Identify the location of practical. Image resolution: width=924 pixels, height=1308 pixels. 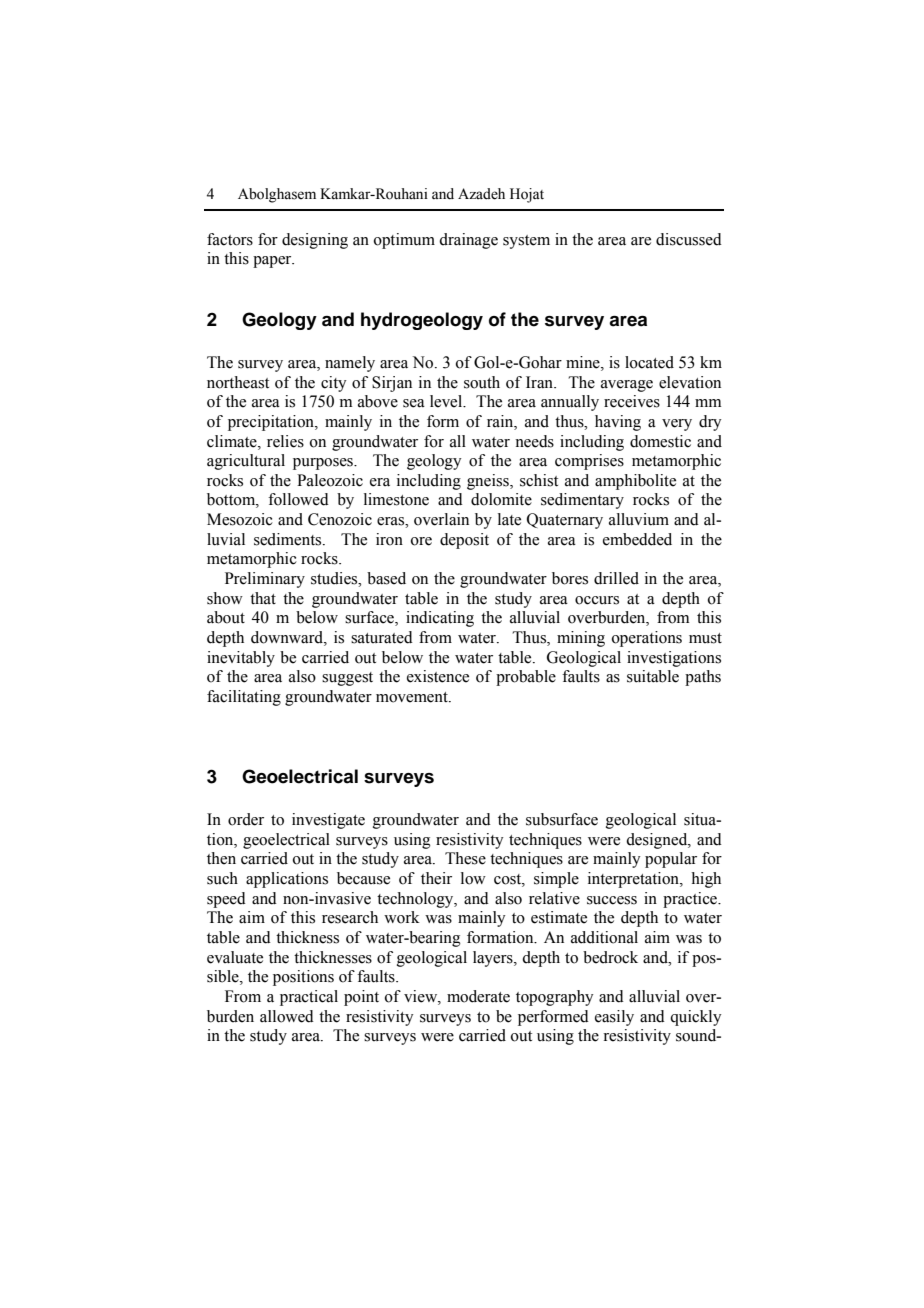
(309, 998).
